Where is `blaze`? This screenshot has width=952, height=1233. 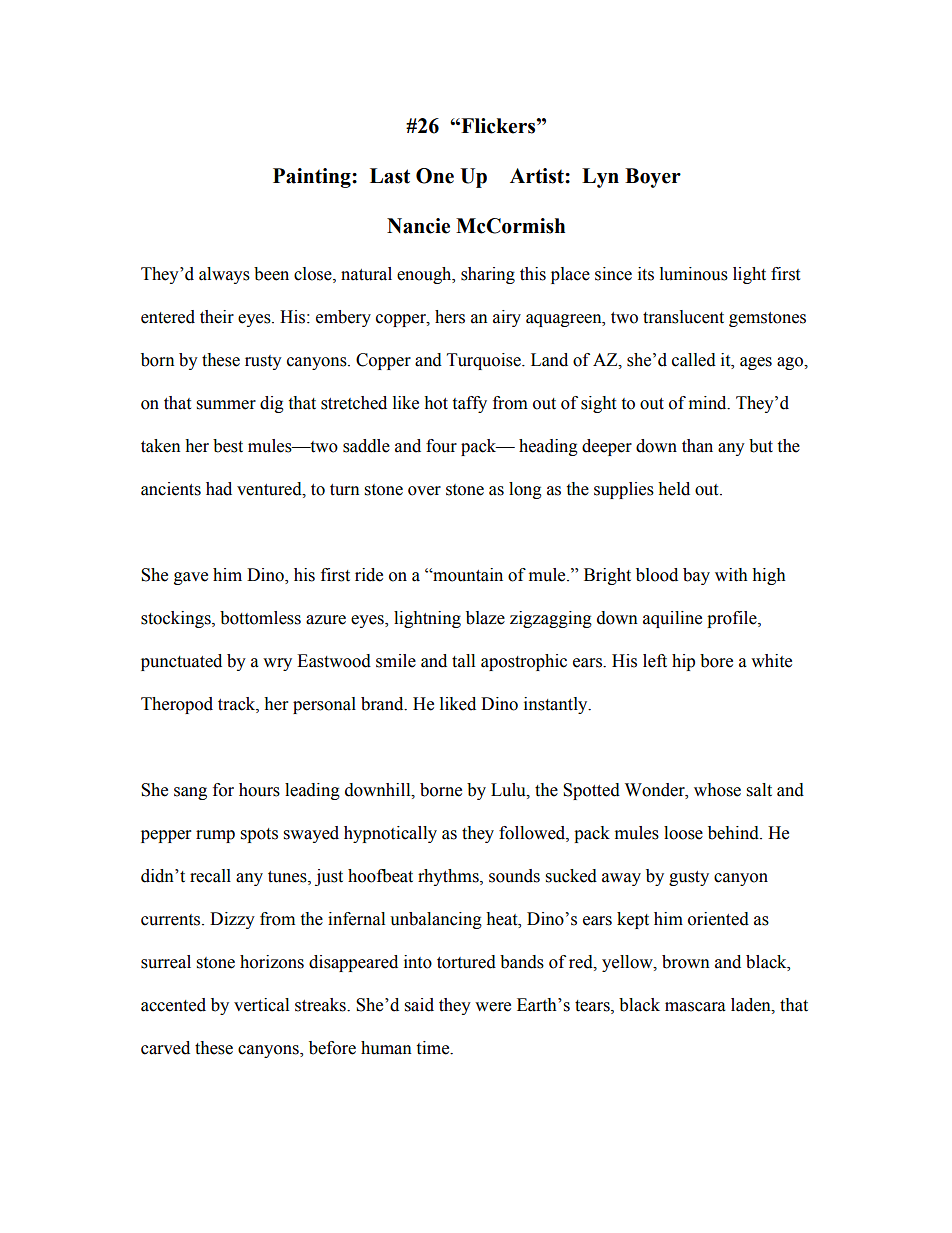 blaze is located at coordinates (485, 618).
